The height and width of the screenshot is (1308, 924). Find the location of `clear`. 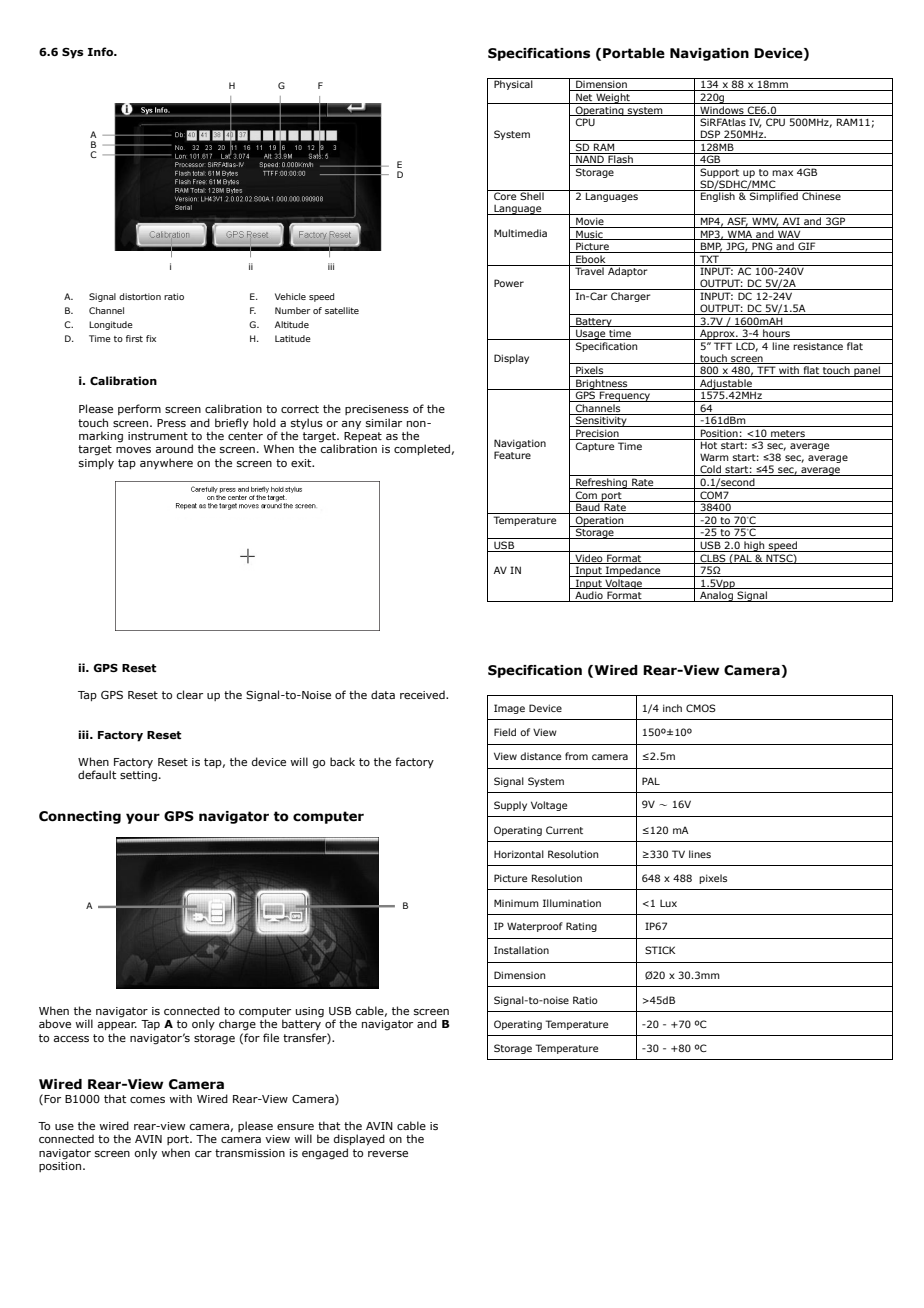

clear is located at coordinates (190, 694).
